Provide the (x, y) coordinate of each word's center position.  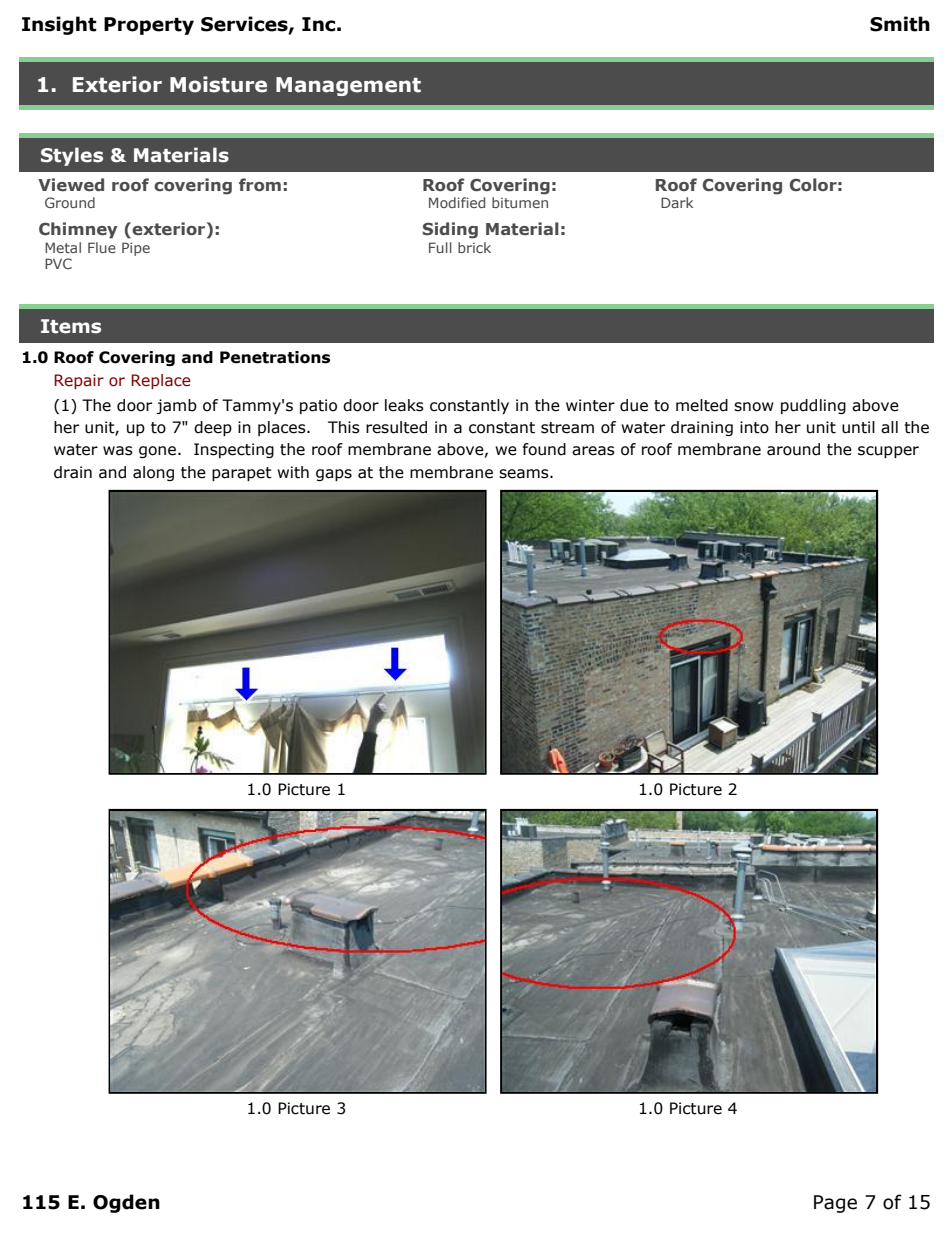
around (793, 449)
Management (348, 86)
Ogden (126, 1203)
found (544, 449)
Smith (900, 24)
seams (525, 474)
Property (149, 26)
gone (157, 452)
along (153, 473)
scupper (888, 452)
